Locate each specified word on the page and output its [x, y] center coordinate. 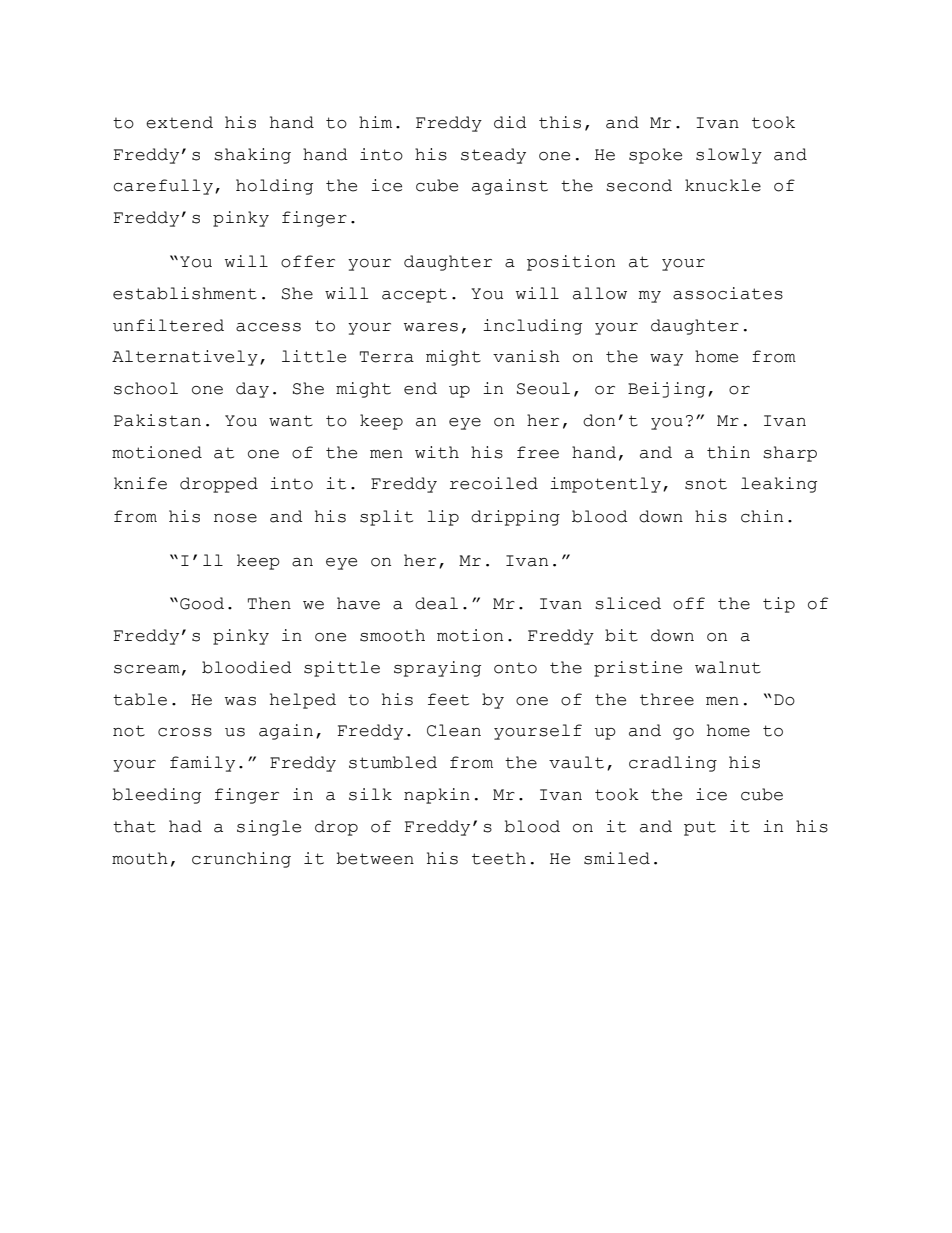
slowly [729, 156]
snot [706, 484]
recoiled [494, 483]
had [185, 826]
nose [235, 518]
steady [493, 156]
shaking [252, 156]
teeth [499, 858]
